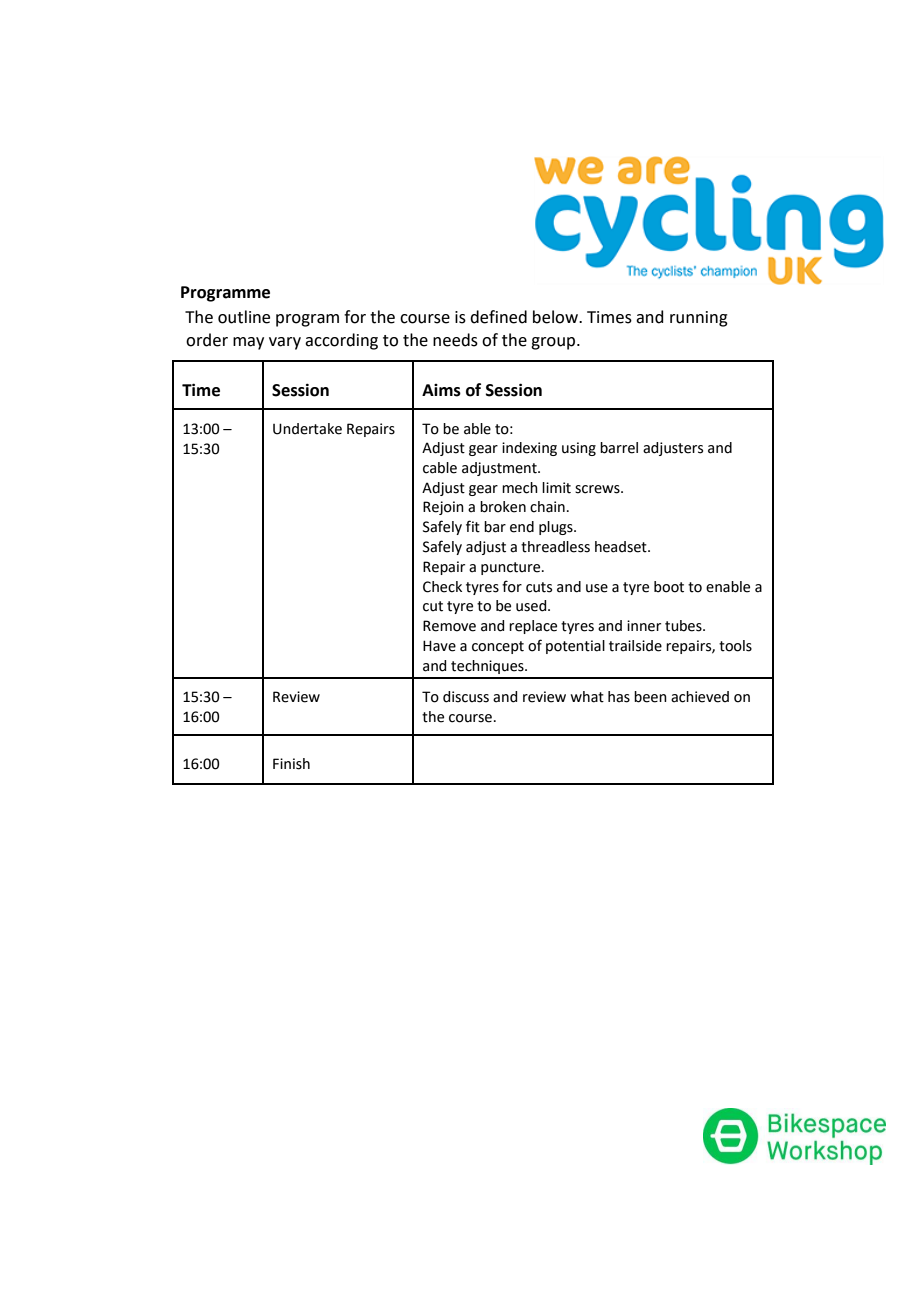 The width and height of the screenshot is (924, 1307). I want to click on Finish, so click(291, 764).
